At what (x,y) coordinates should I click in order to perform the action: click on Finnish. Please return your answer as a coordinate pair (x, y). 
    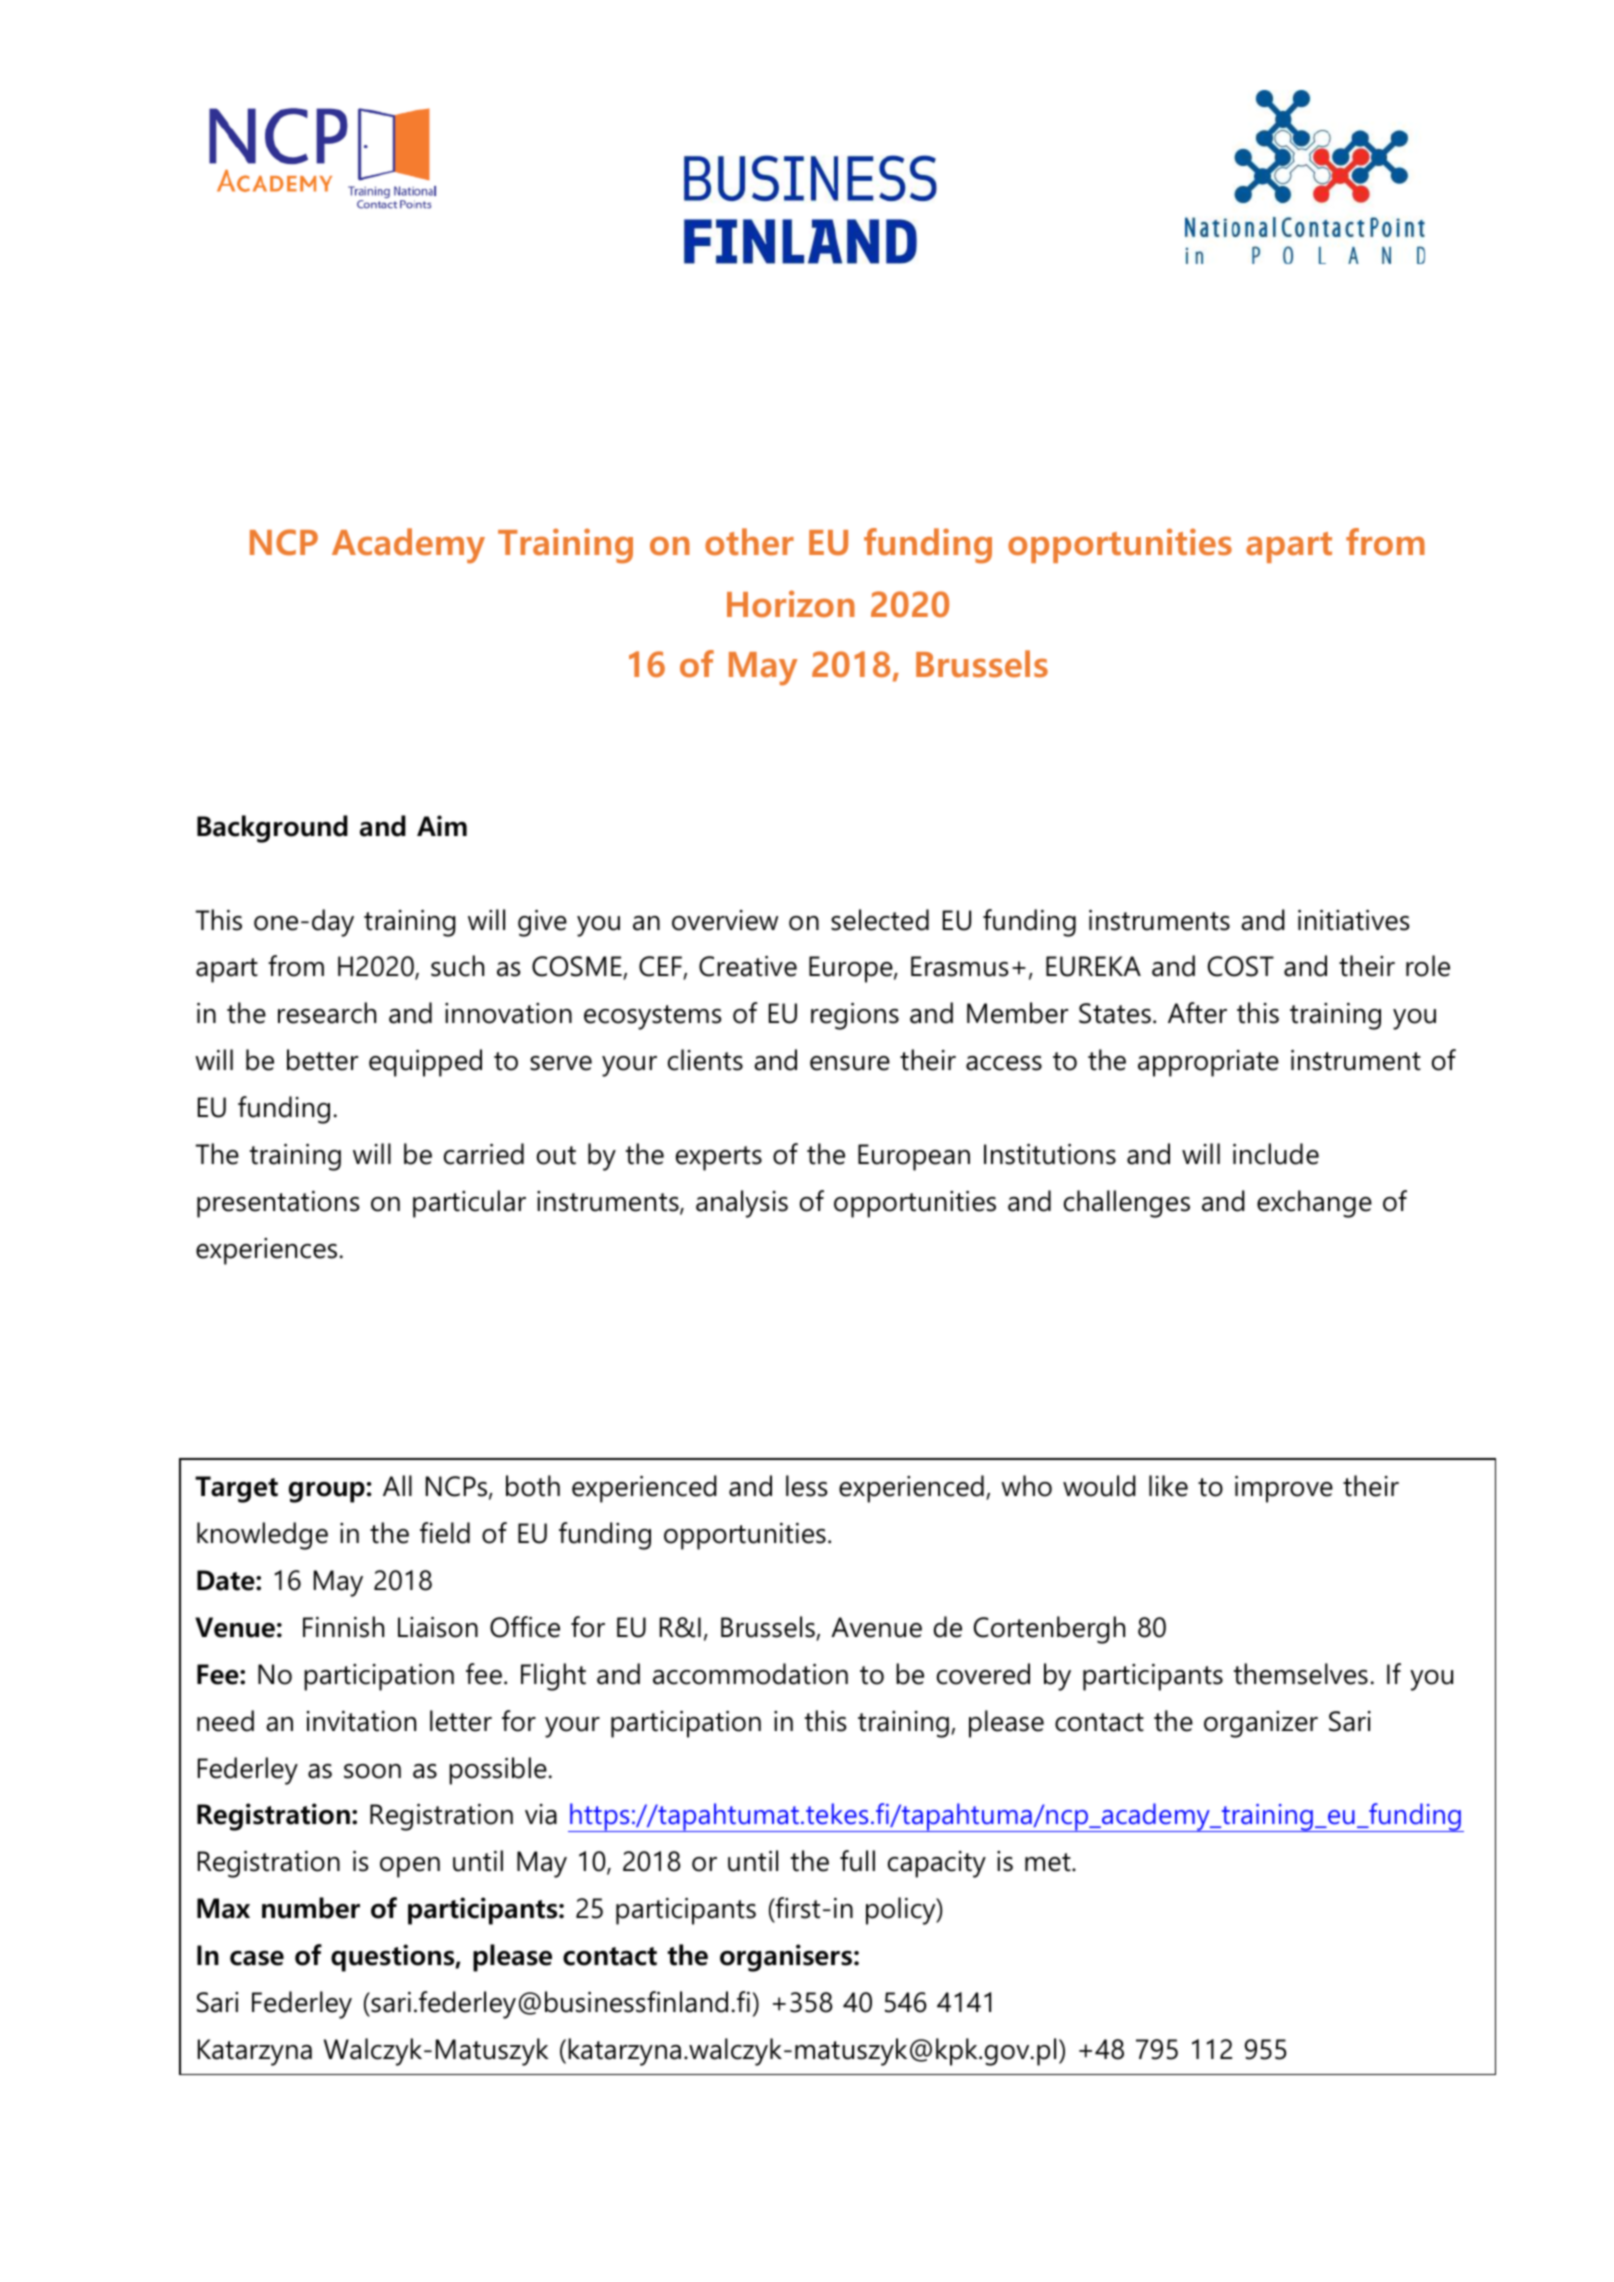
    Looking at the image, I should click on (343, 1627).
